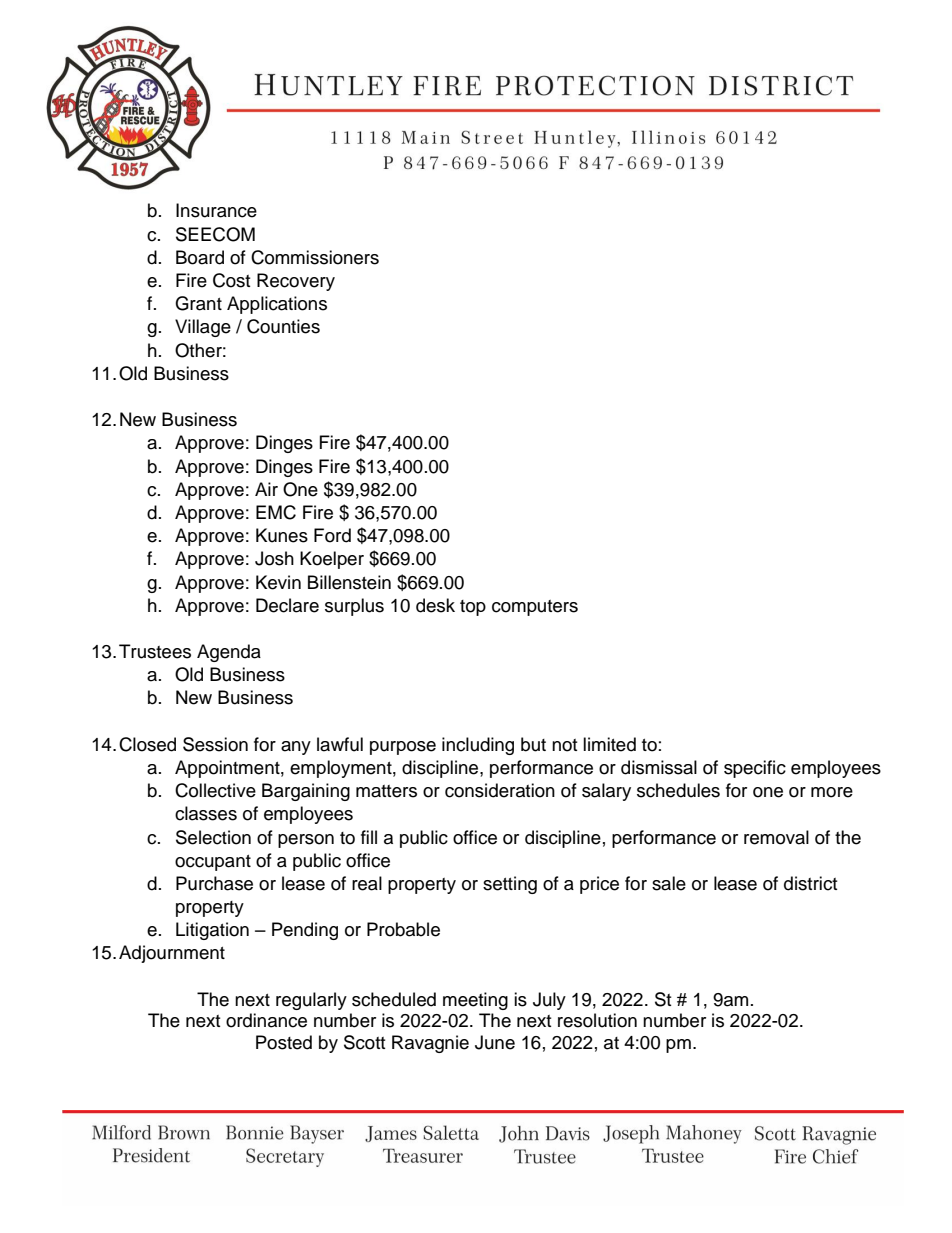  Describe the element at coordinates (332, 535) in the screenshot. I see `Ford` at that location.
